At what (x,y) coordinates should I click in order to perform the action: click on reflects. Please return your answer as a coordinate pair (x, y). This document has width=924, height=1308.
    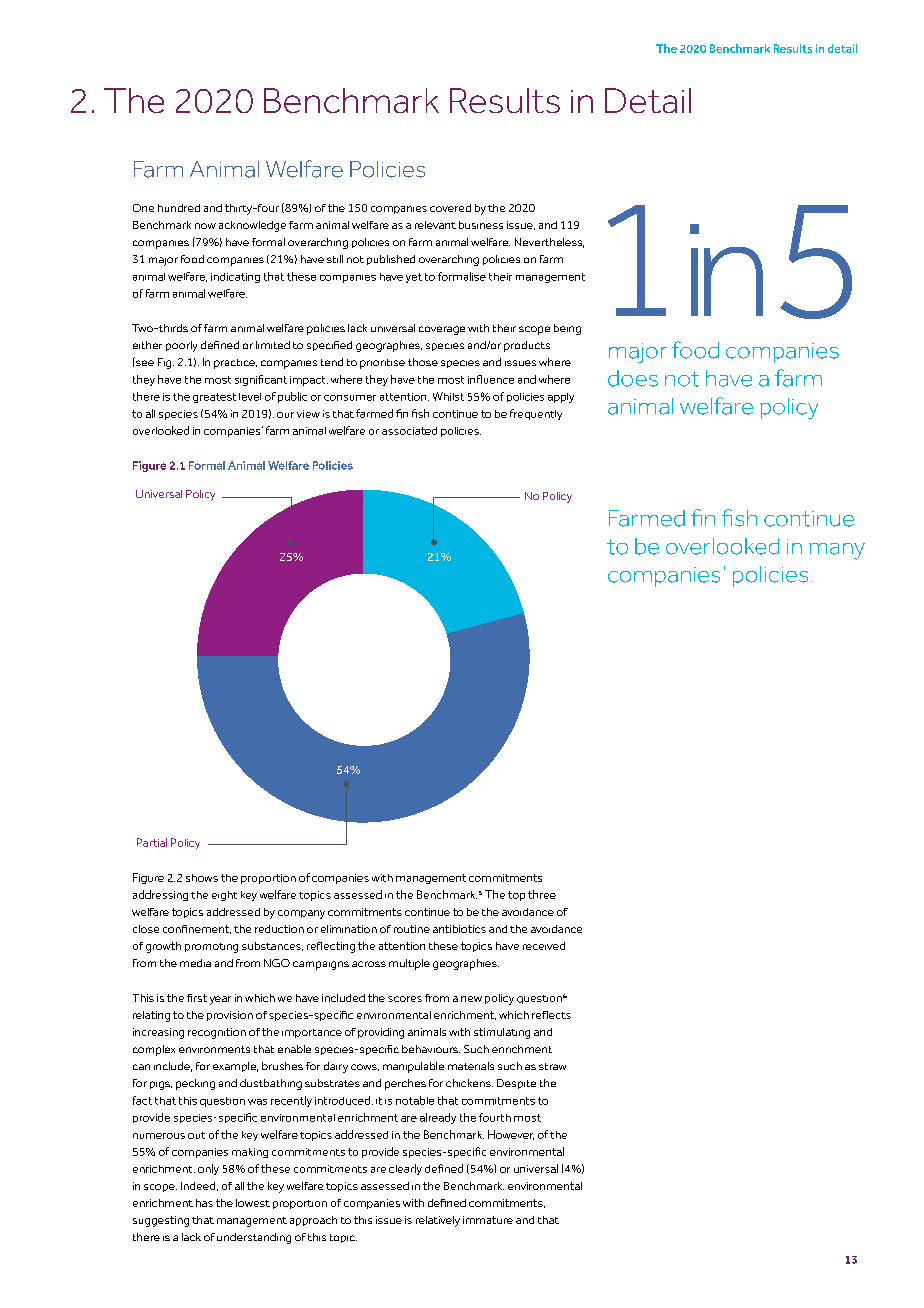
    Looking at the image, I should click on (551, 1015).
